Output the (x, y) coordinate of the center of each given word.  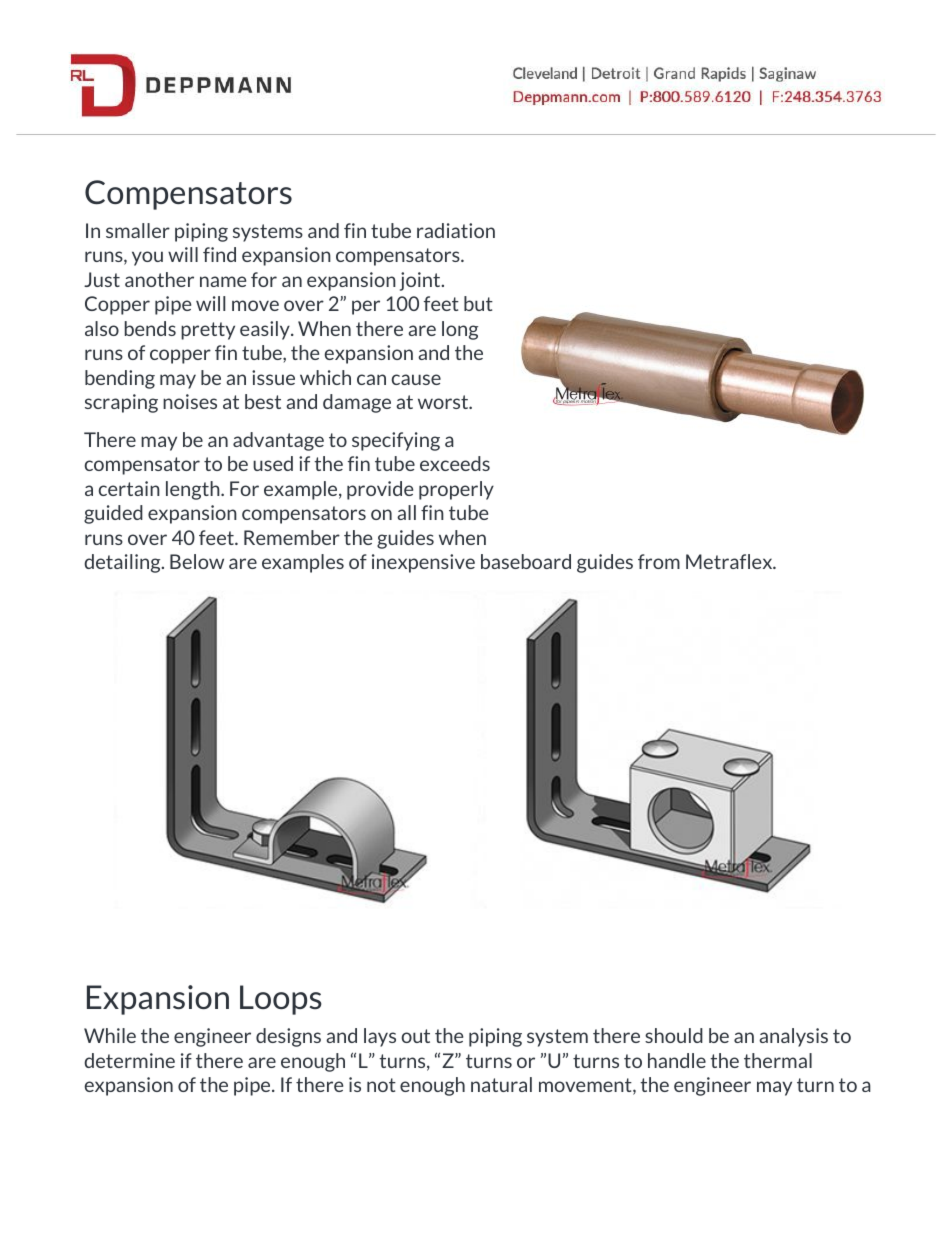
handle (677, 1060)
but (478, 303)
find (219, 254)
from (659, 561)
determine (129, 1060)
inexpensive (423, 563)
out (415, 1036)
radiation (456, 230)
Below (197, 561)
